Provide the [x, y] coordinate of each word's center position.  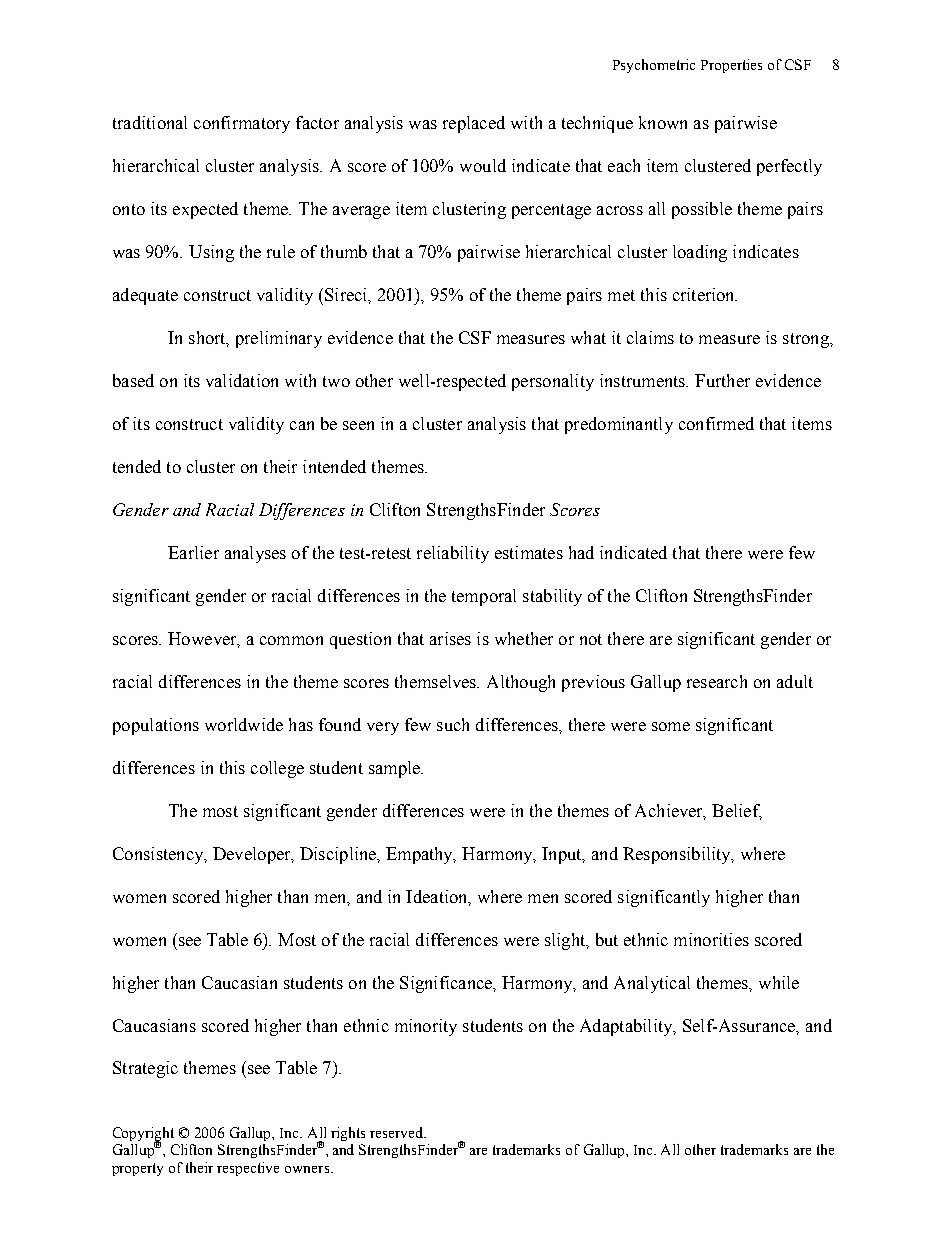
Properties [731, 66]
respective [248, 1169]
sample [395, 769]
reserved [398, 1132]
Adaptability [627, 1027]
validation [242, 380]
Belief [737, 811]
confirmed [716, 423]
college [277, 769]
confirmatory [242, 124]
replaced [474, 124]
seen [358, 425]
